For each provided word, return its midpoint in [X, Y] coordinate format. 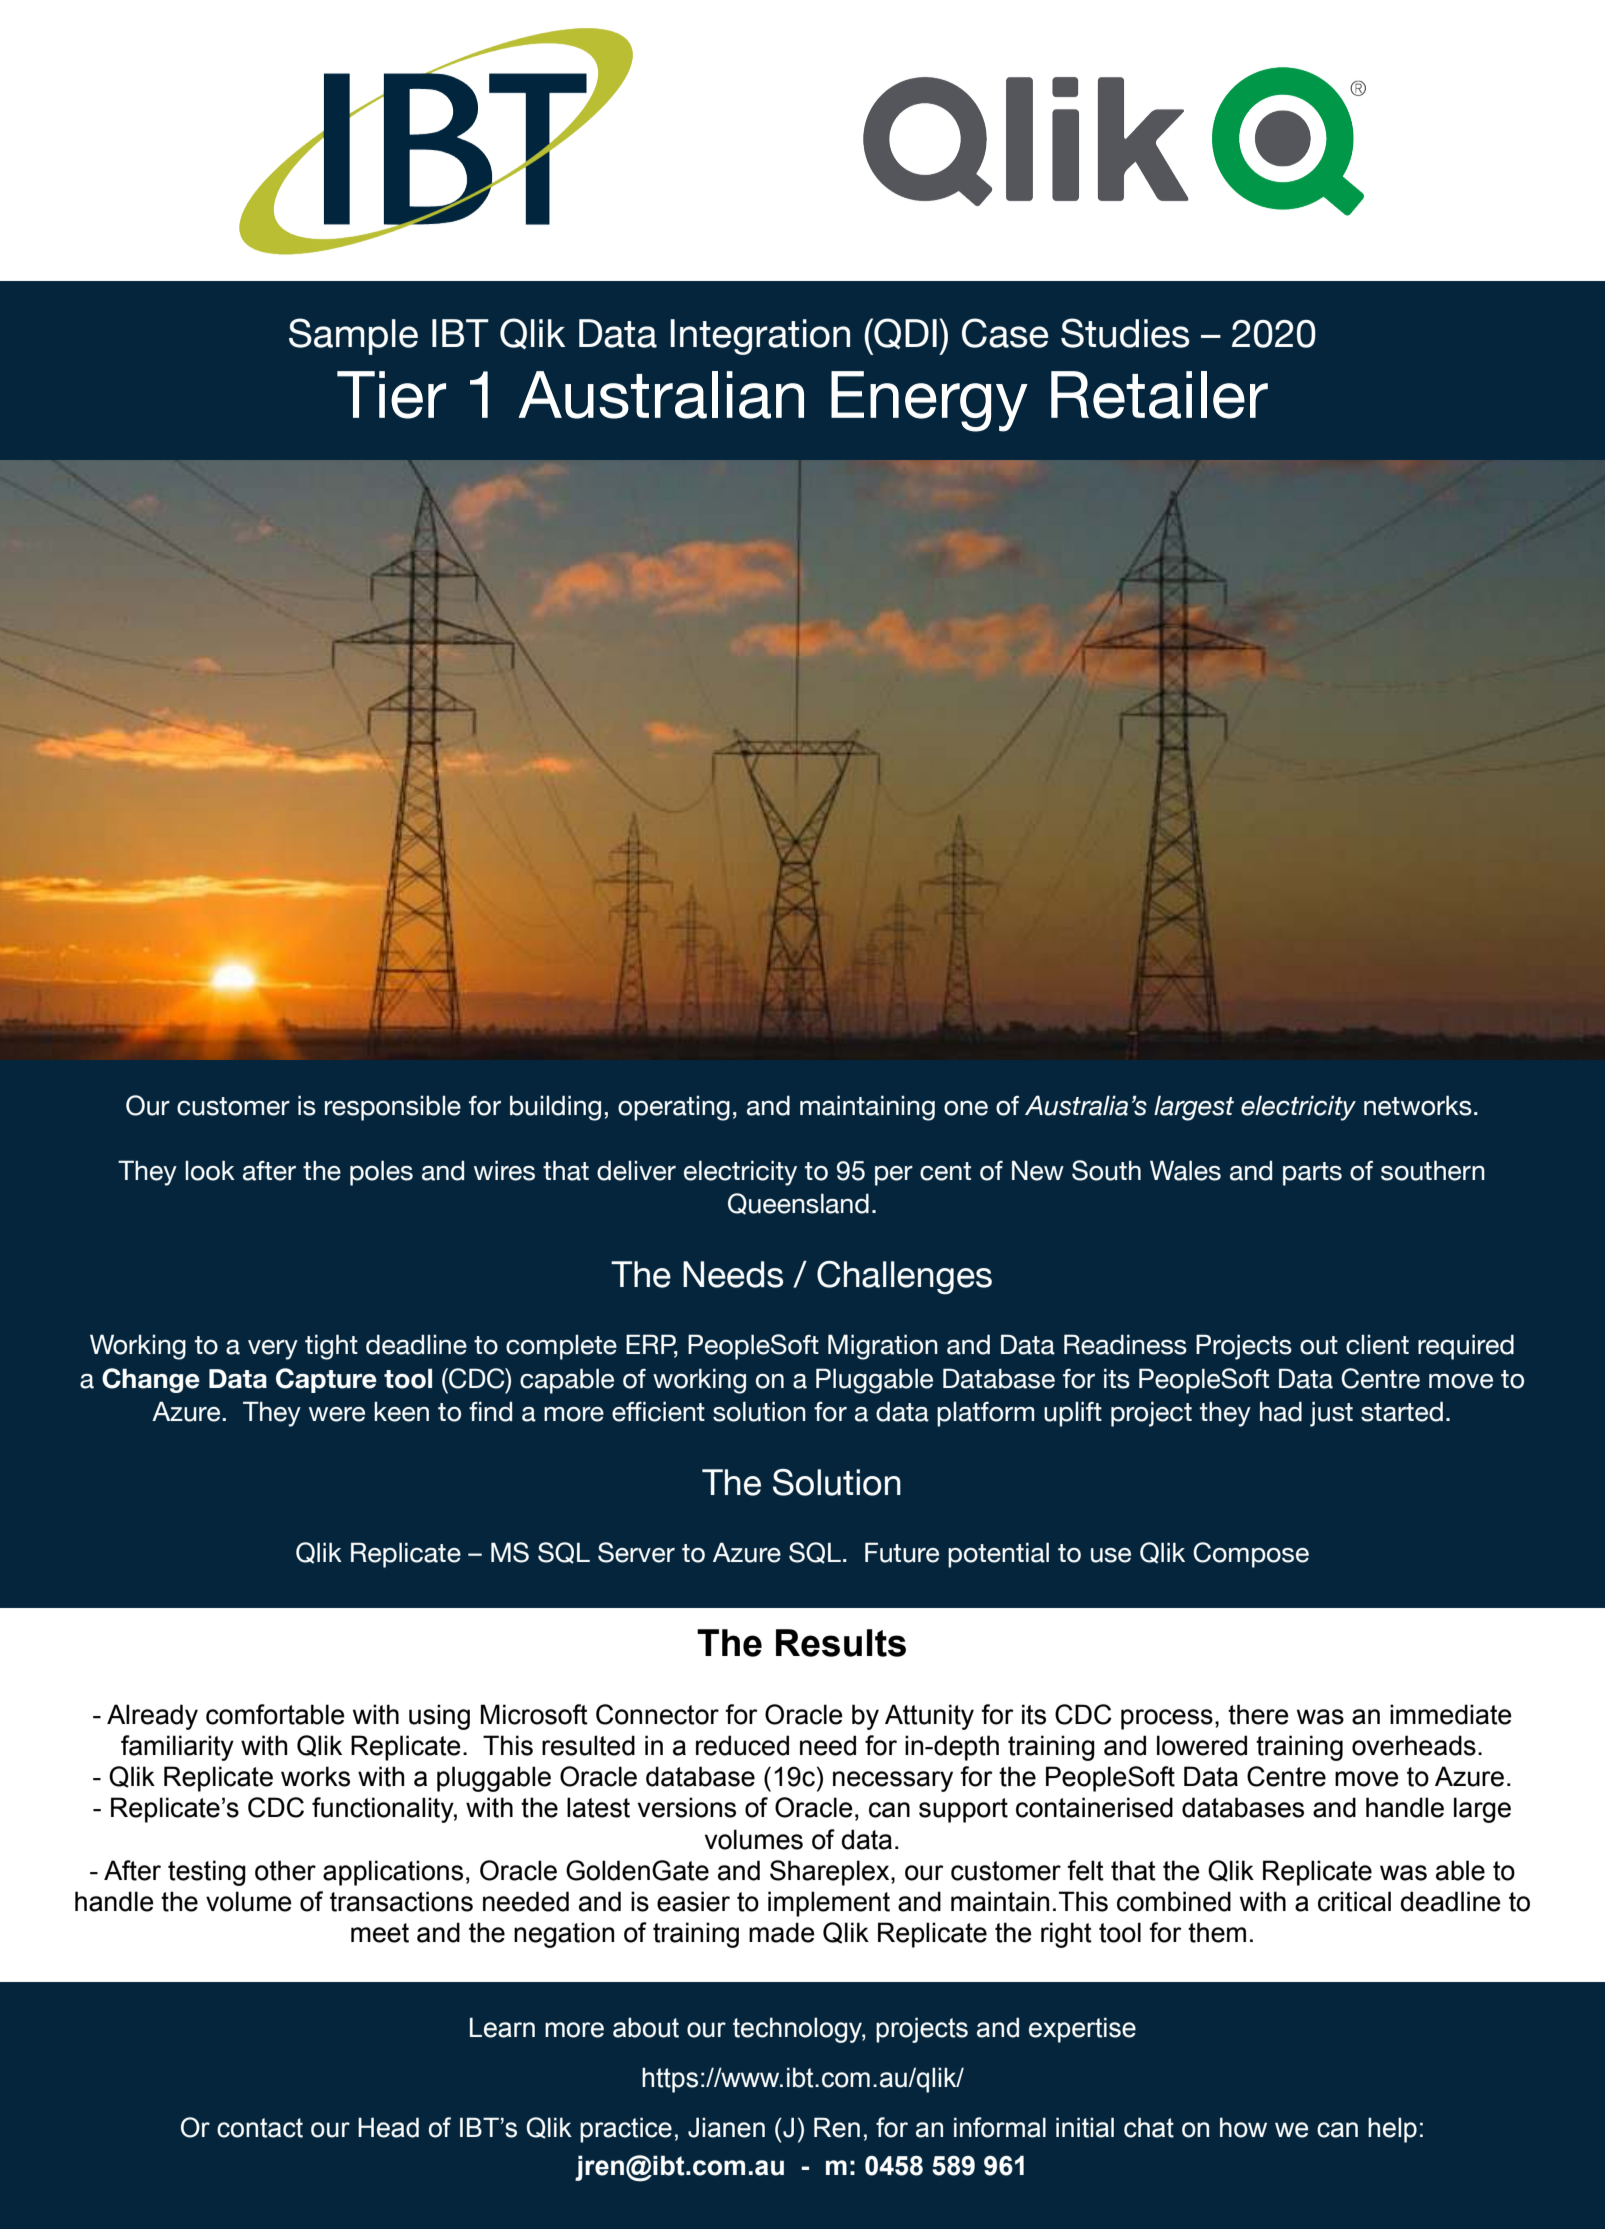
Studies [1125, 333]
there [1258, 1714]
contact [260, 2128]
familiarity [177, 1748]
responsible [393, 1108]
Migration [883, 1347]
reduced [742, 1745]
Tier [391, 395]
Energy [929, 401]
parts [1312, 1174]
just [1331, 1414]
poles [381, 1173]
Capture [326, 1380]
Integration [760, 337]
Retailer [1159, 395]
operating [674, 1108]
